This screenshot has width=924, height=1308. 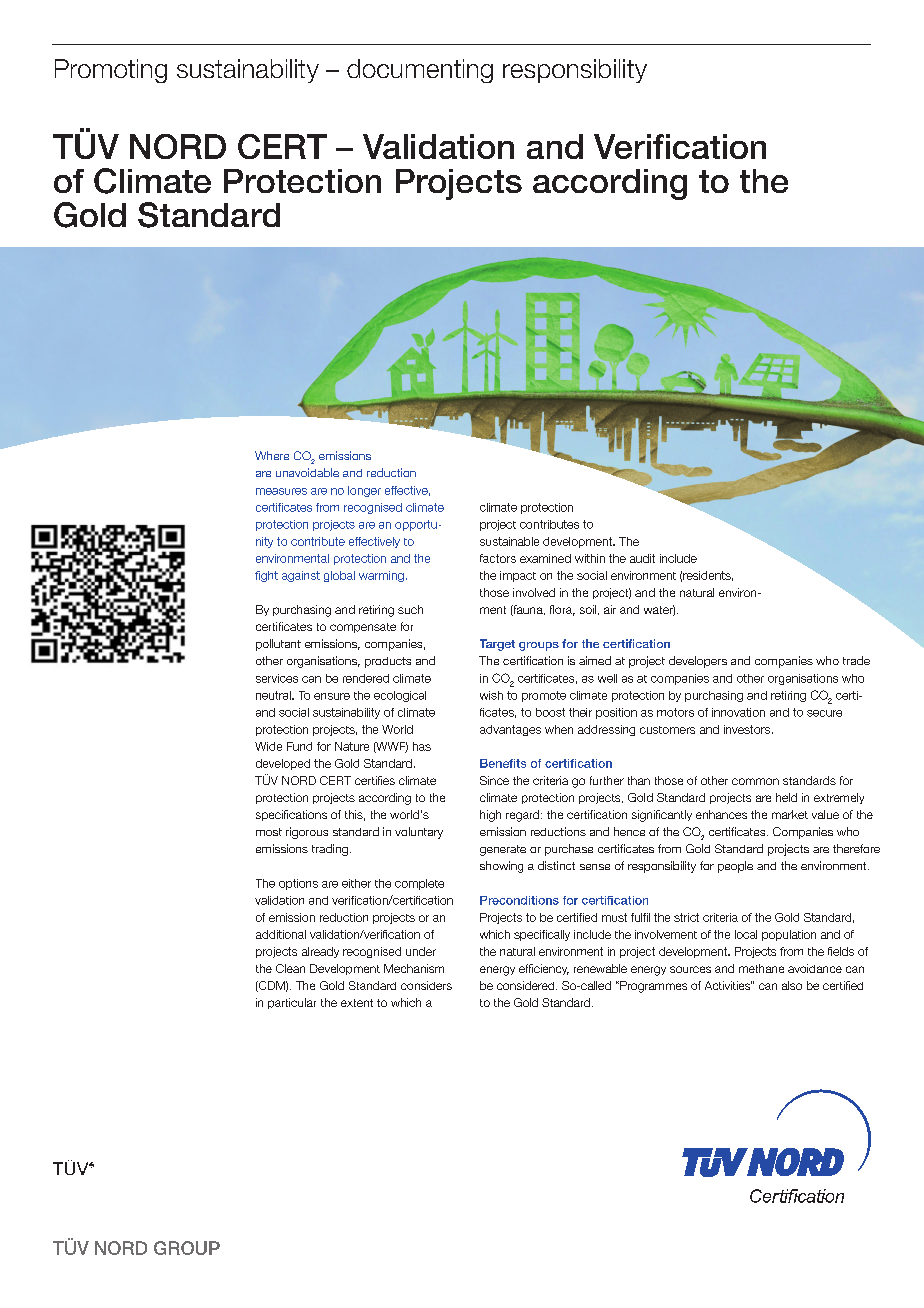 What do you see at coordinates (642, 558) in the screenshot?
I see `audit` at bounding box center [642, 558].
